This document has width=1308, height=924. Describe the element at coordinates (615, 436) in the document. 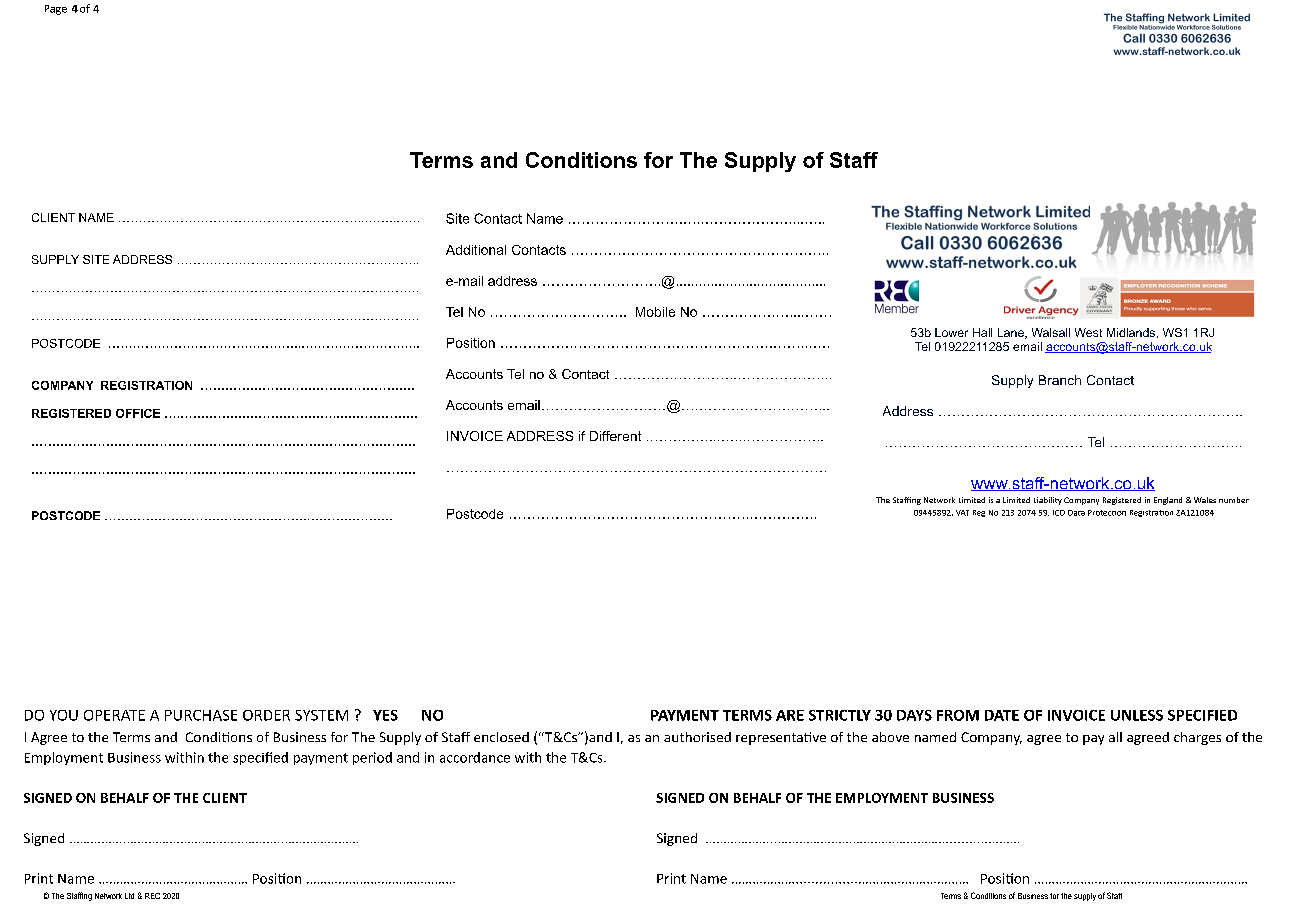

I see `Different` at that location.
